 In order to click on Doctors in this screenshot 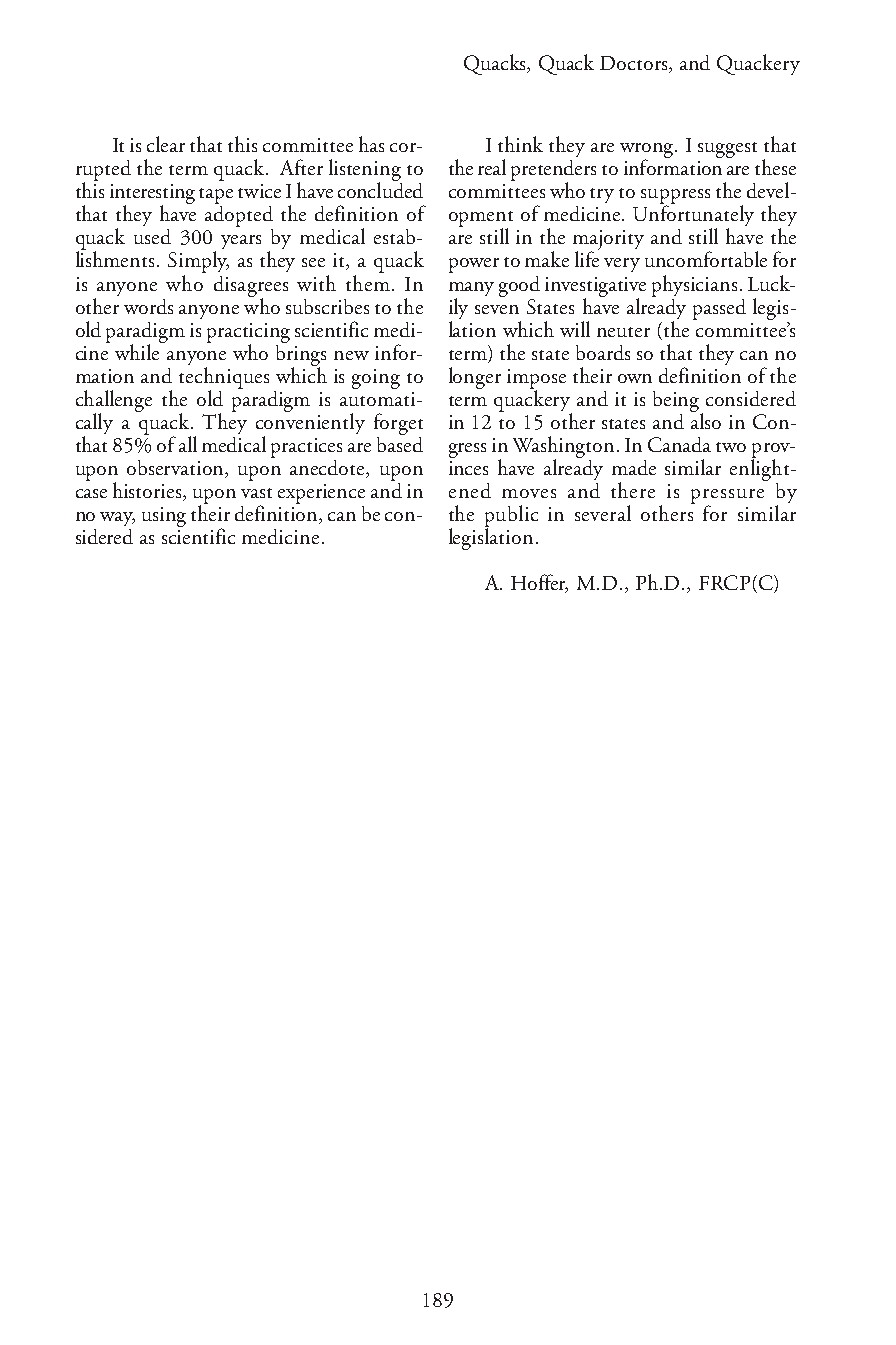, I will do `click(635, 64)`.
